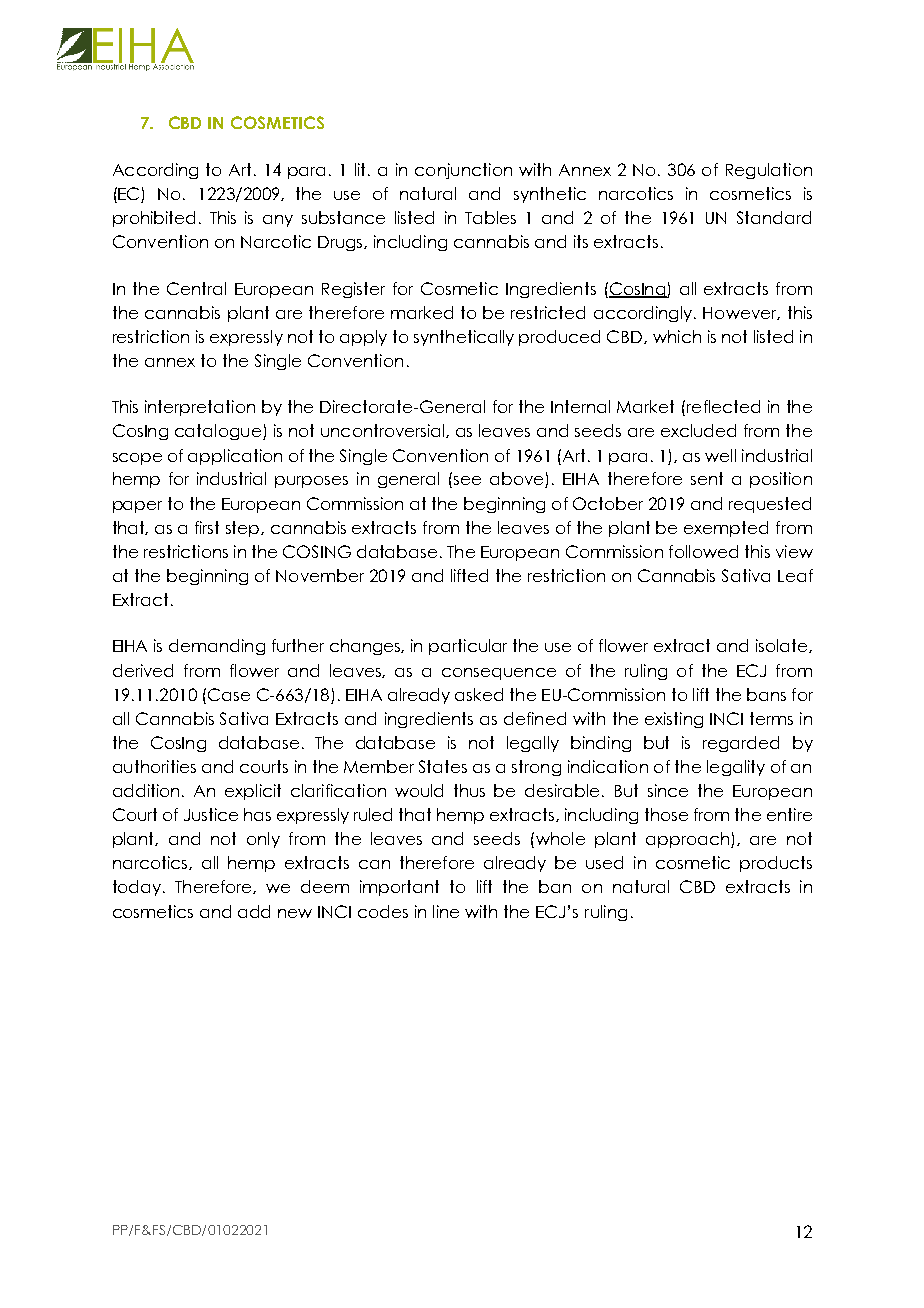  Describe the element at coordinates (217, 647) in the document. I see `demanding` at that location.
